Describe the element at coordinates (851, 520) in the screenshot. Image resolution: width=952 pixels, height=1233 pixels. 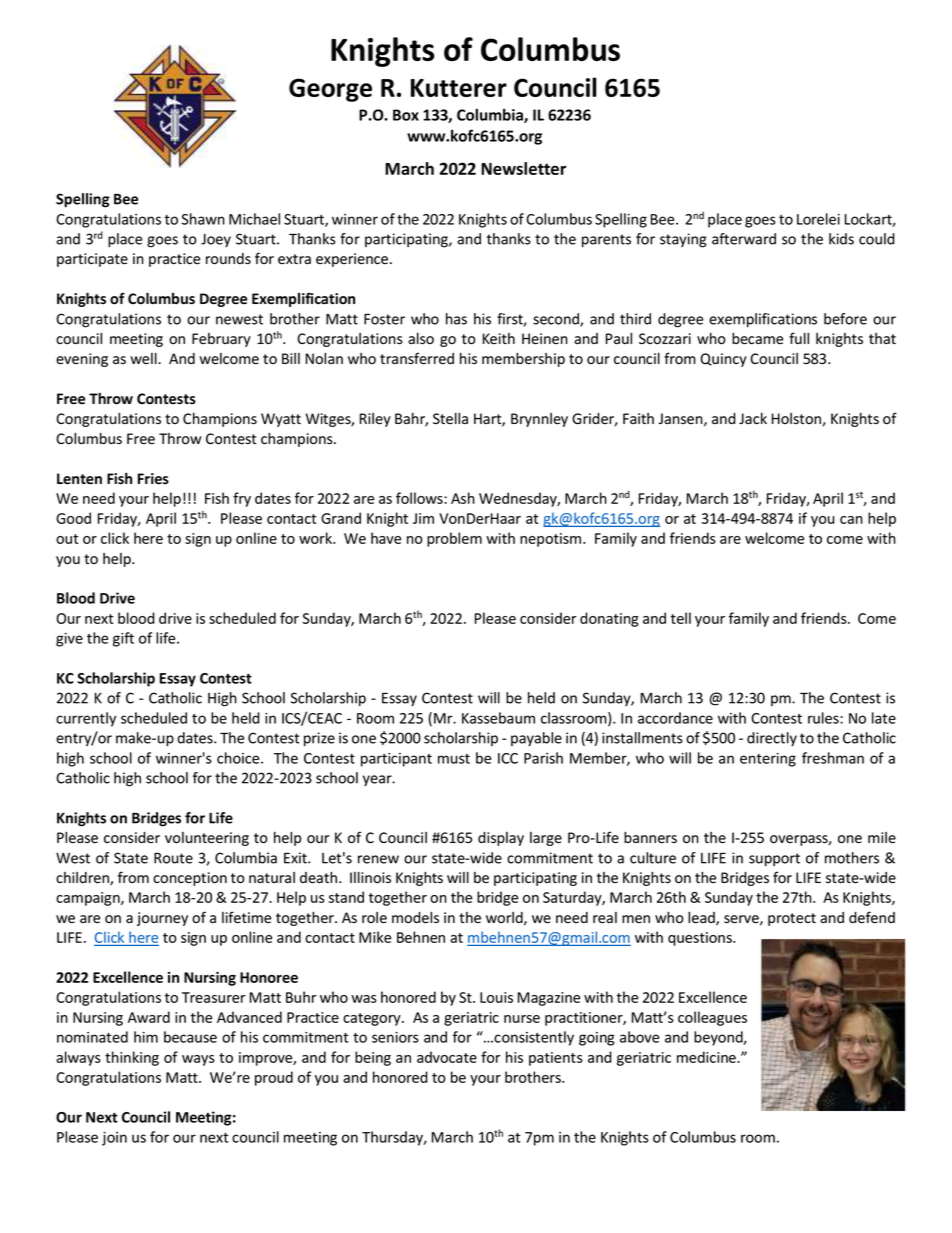
I see `can` at that location.
